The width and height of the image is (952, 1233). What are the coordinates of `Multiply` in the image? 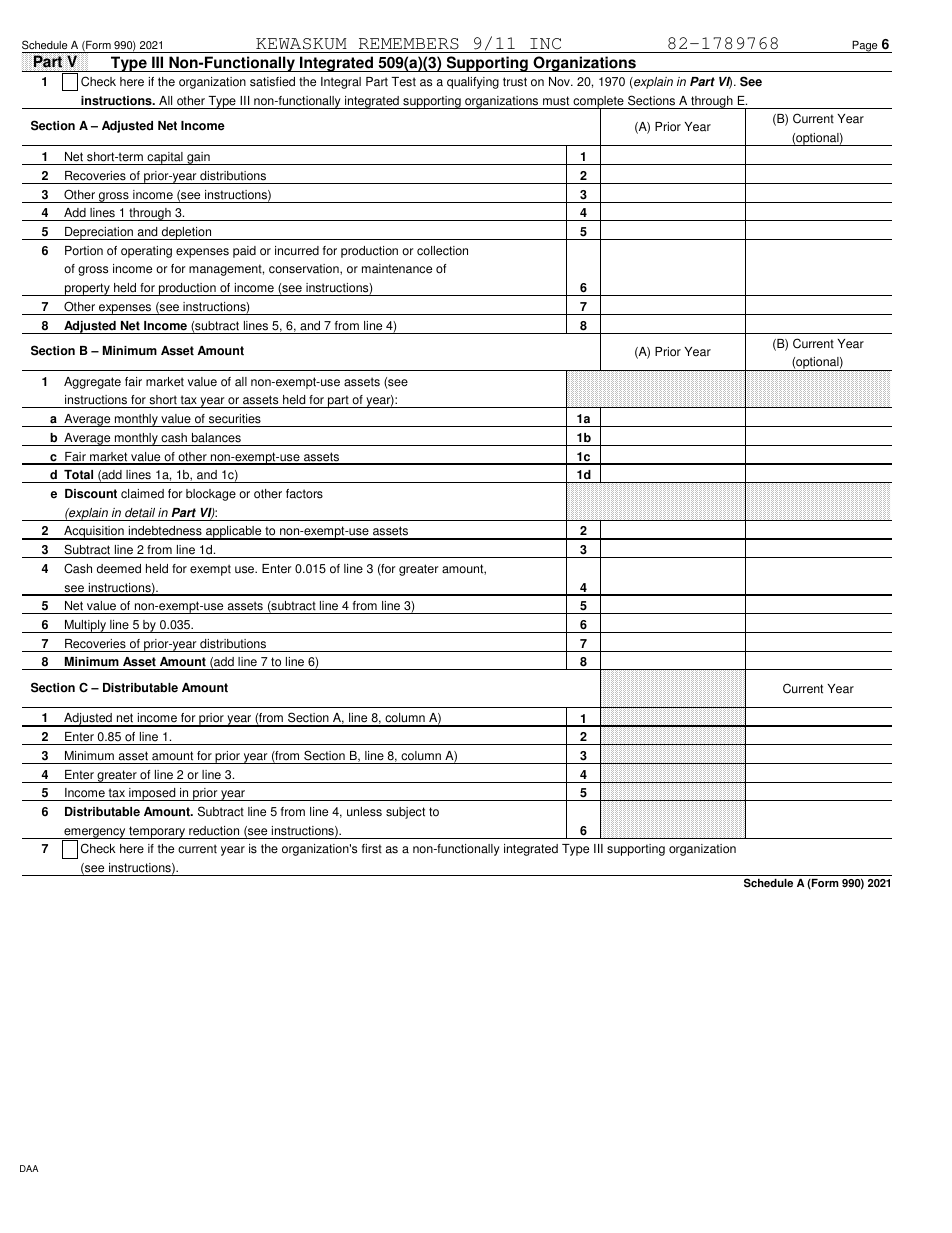 It's located at (85, 626).
